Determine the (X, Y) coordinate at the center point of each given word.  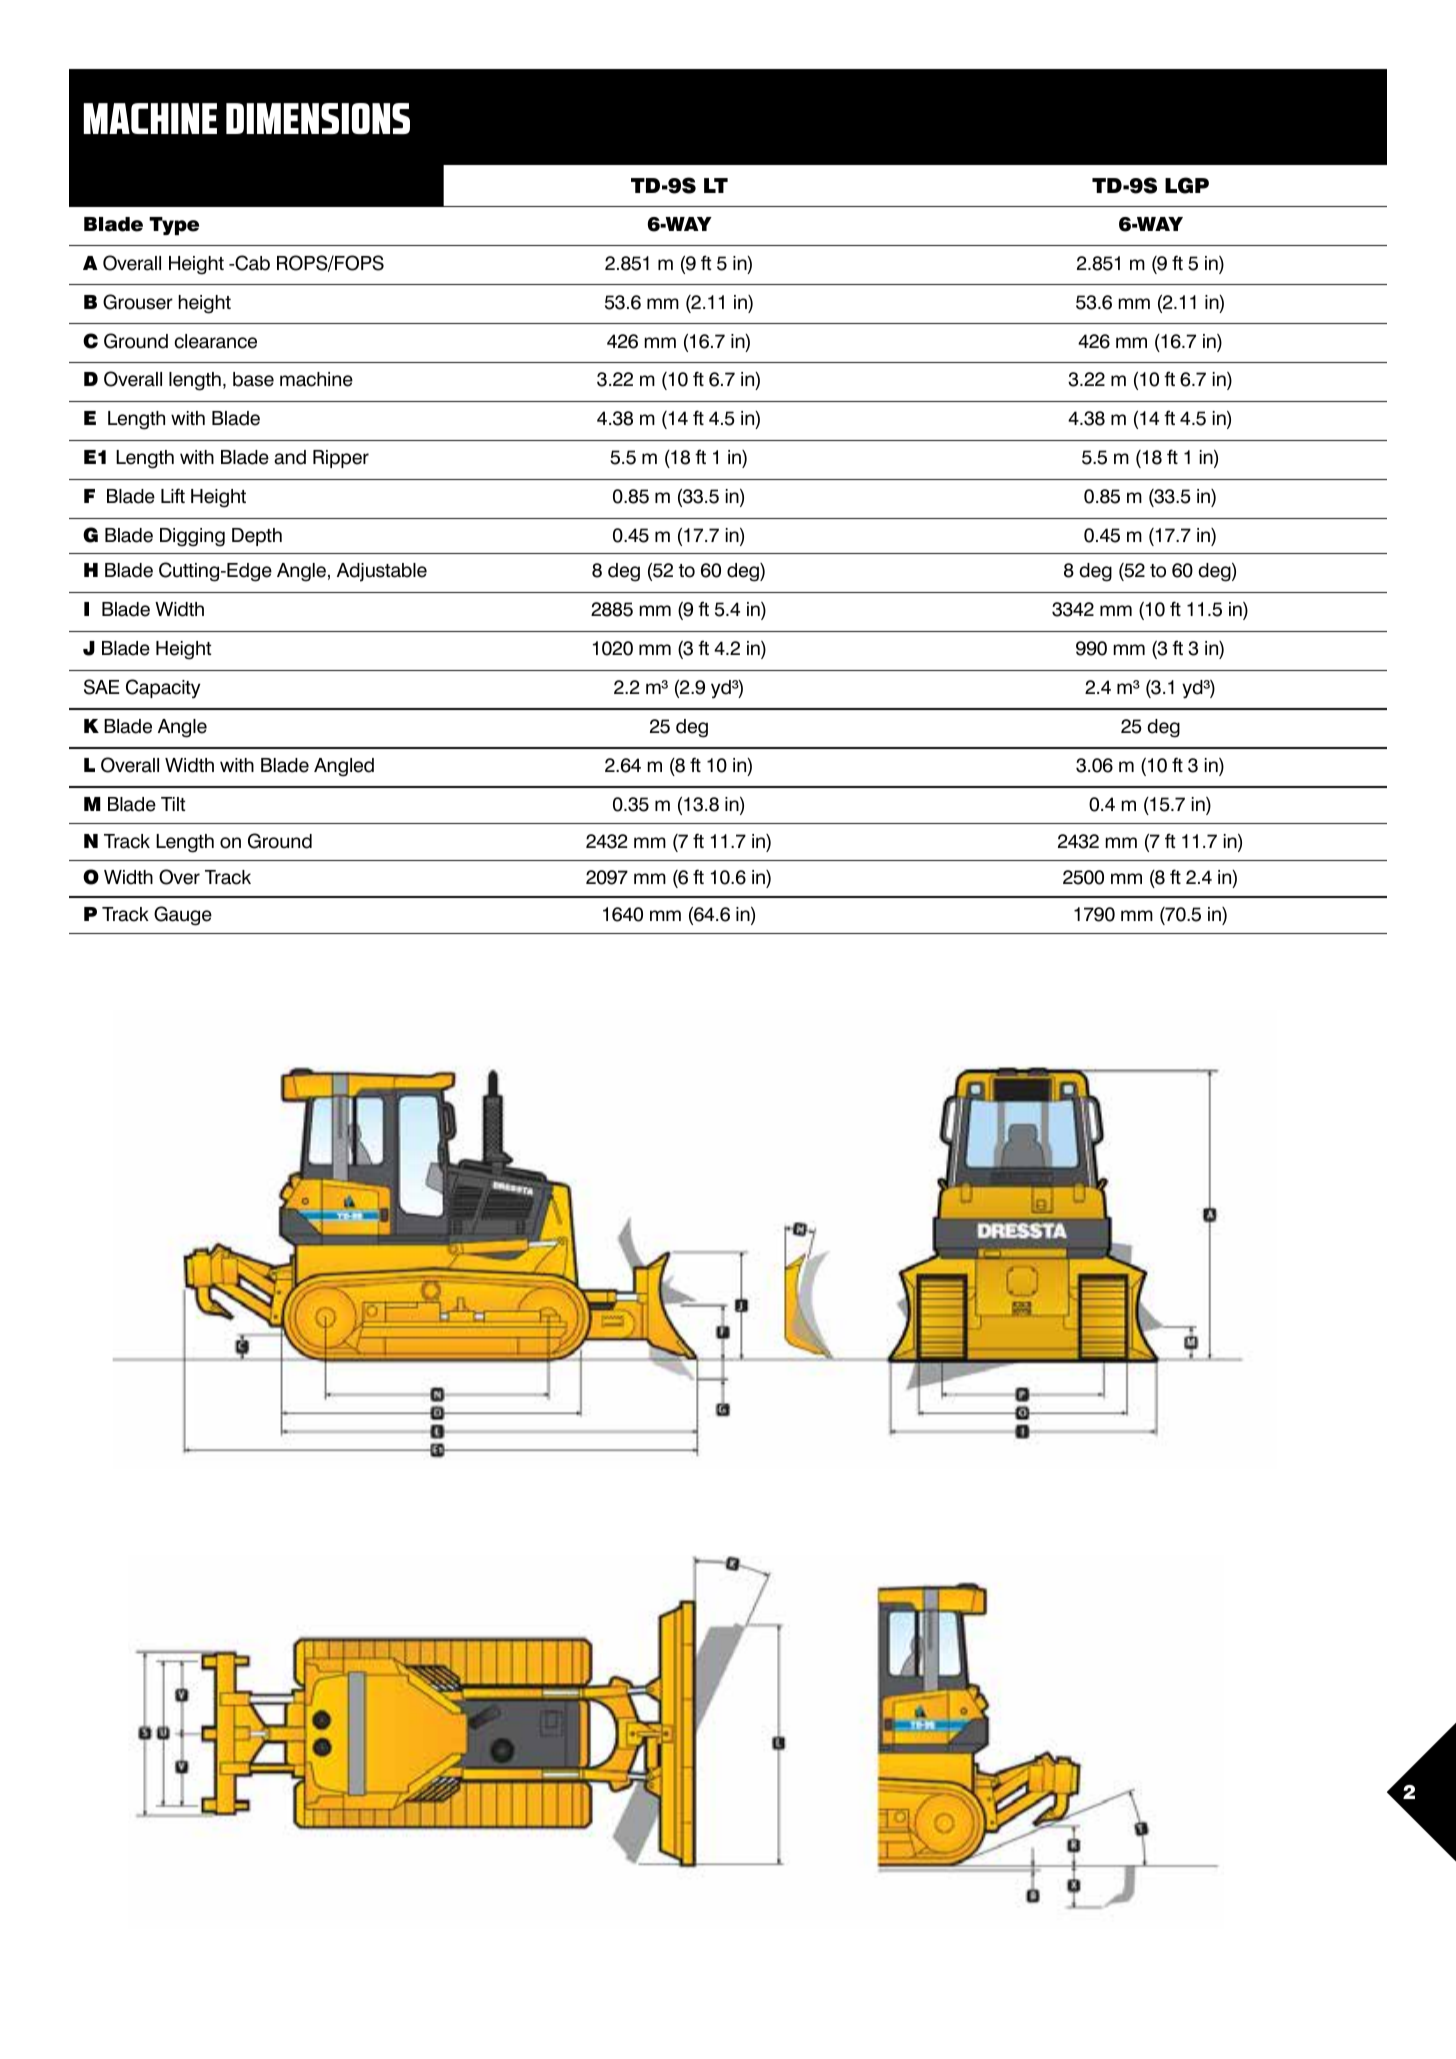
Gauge (183, 916)
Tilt (173, 804)
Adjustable (382, 572)
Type (174, 226)
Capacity (163, 689)
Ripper (341, 459)
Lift (173, 495)
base (253, 379)
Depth (257, 537)
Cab (251, 263)
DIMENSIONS (318, 118)
